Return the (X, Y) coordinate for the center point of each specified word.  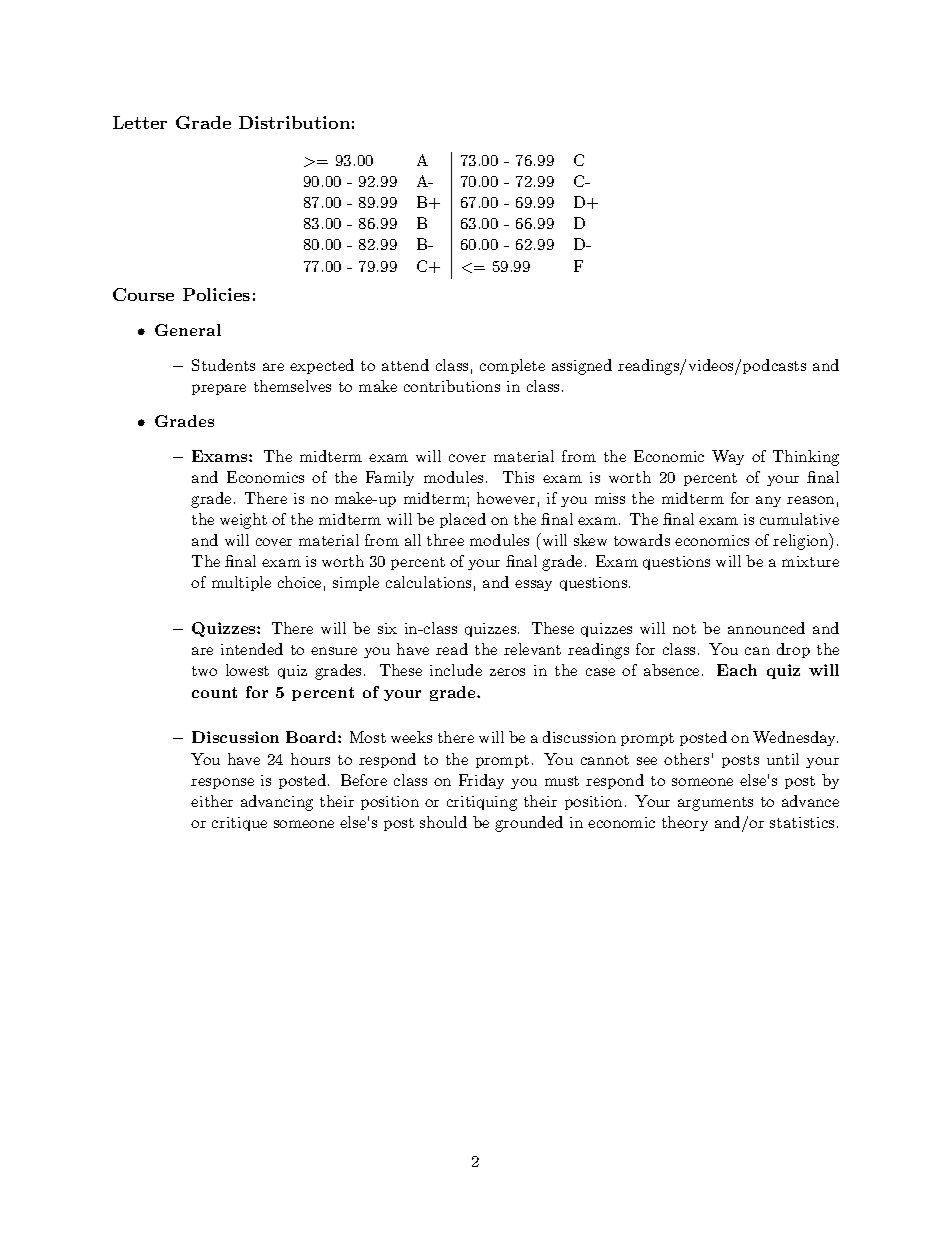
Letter (140, 122)
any (768, 501)
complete (512, 366)
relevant (532, 649)
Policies (216, 294)
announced (766, 628)
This (518, 477)
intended (252, 649)
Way (728, 457)
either (212, 801)
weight (243, 521)
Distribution (294, 122)
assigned (582, 367)
